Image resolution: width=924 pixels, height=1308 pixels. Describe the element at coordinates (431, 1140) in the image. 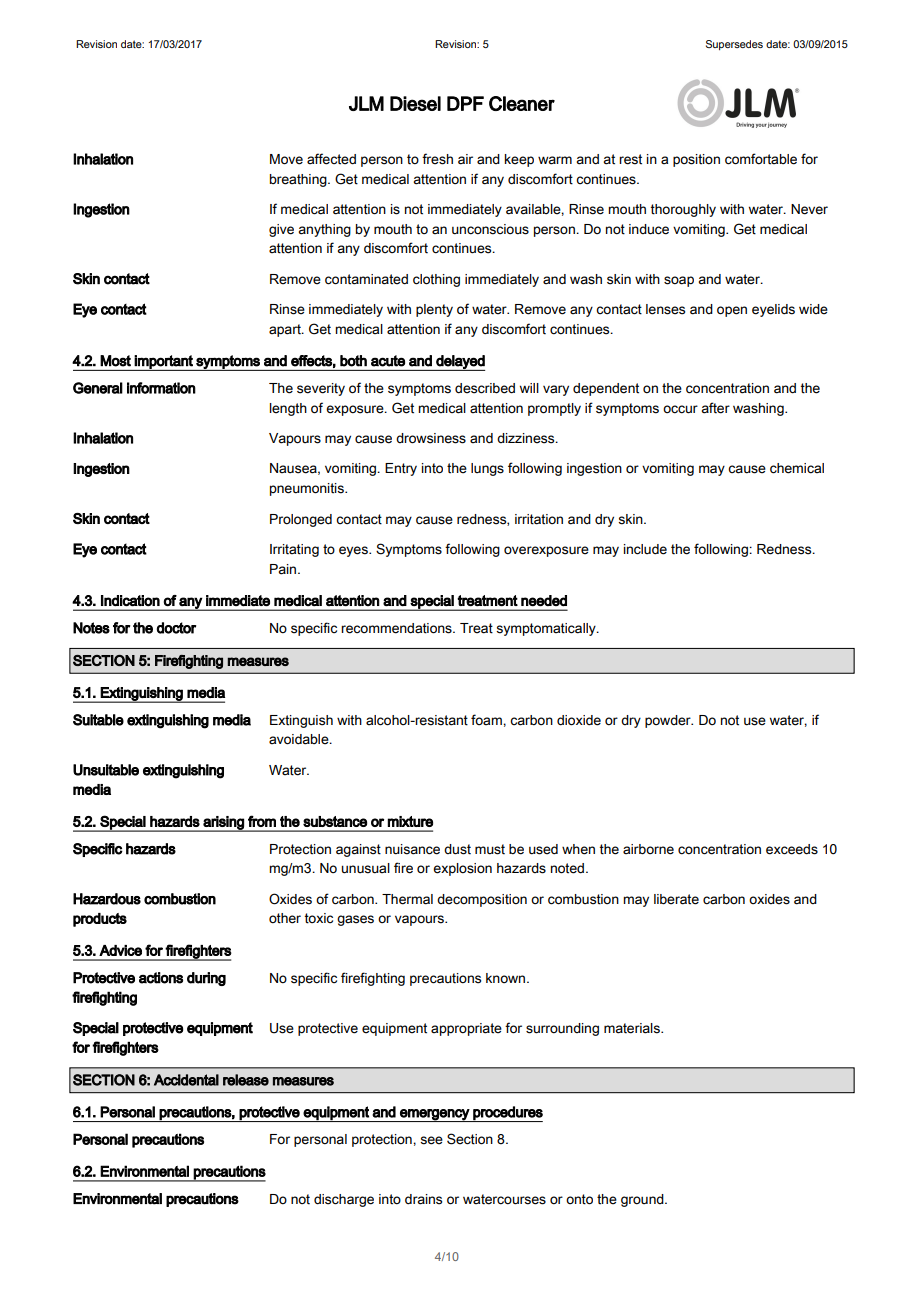

I see `see` at that location.
